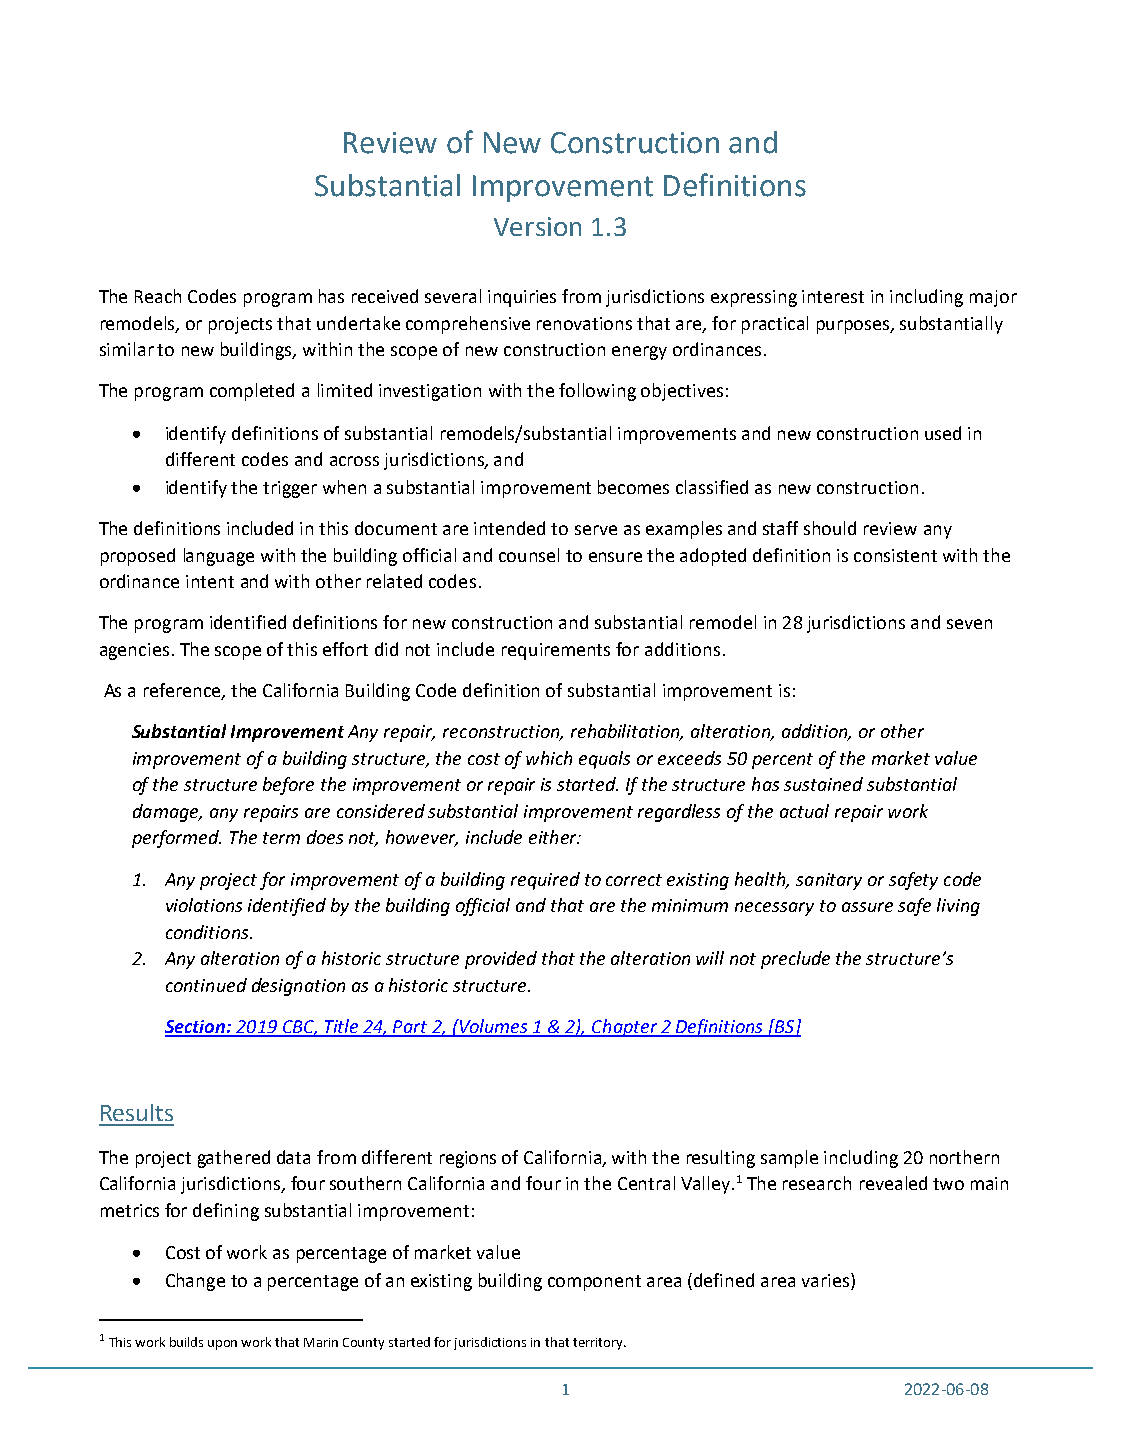 This screenshot has height=1451, width=1121. I want to click on requirements, so click(556, 651).
